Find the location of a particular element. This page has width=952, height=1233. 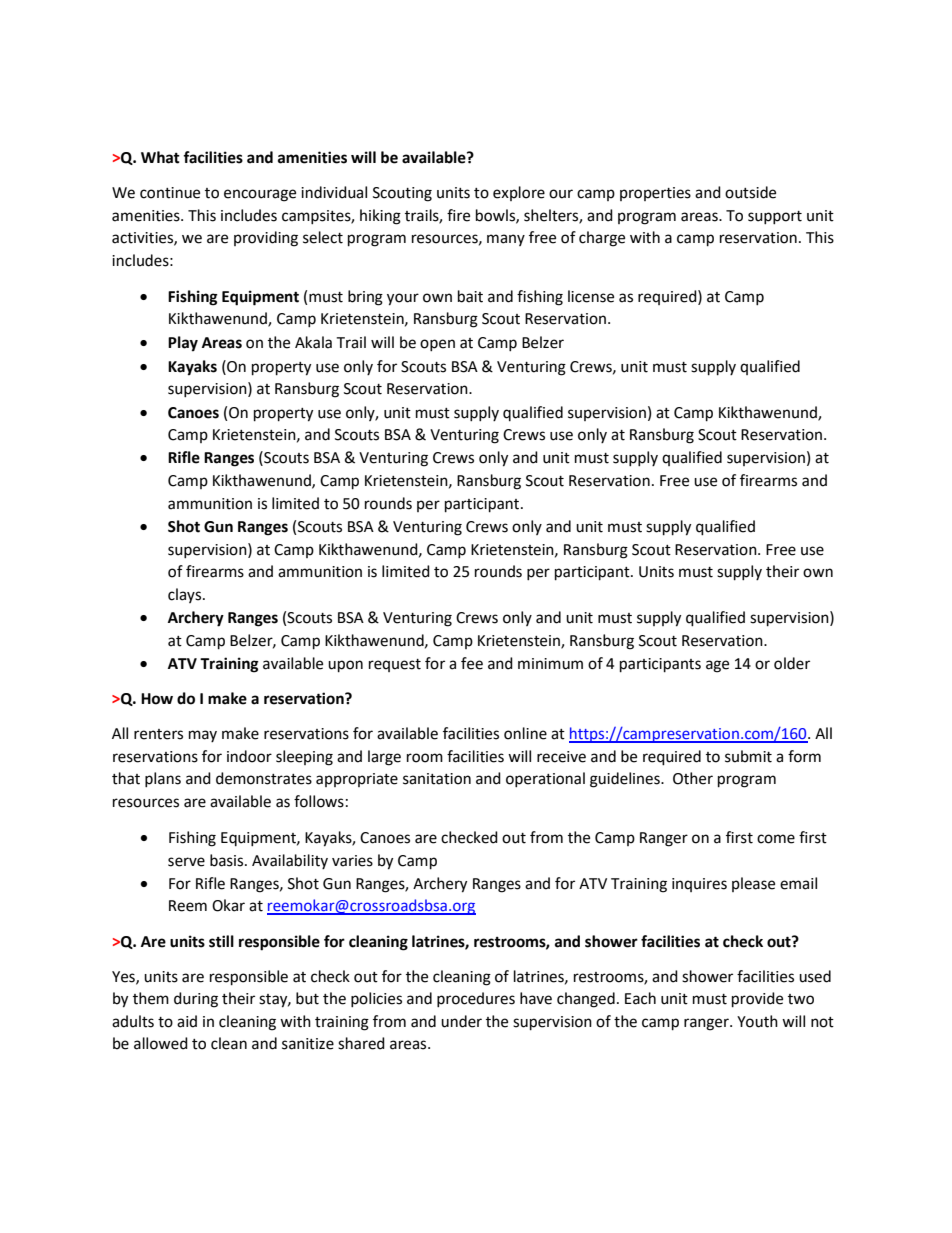

license is located at coordinates (591, 296).
